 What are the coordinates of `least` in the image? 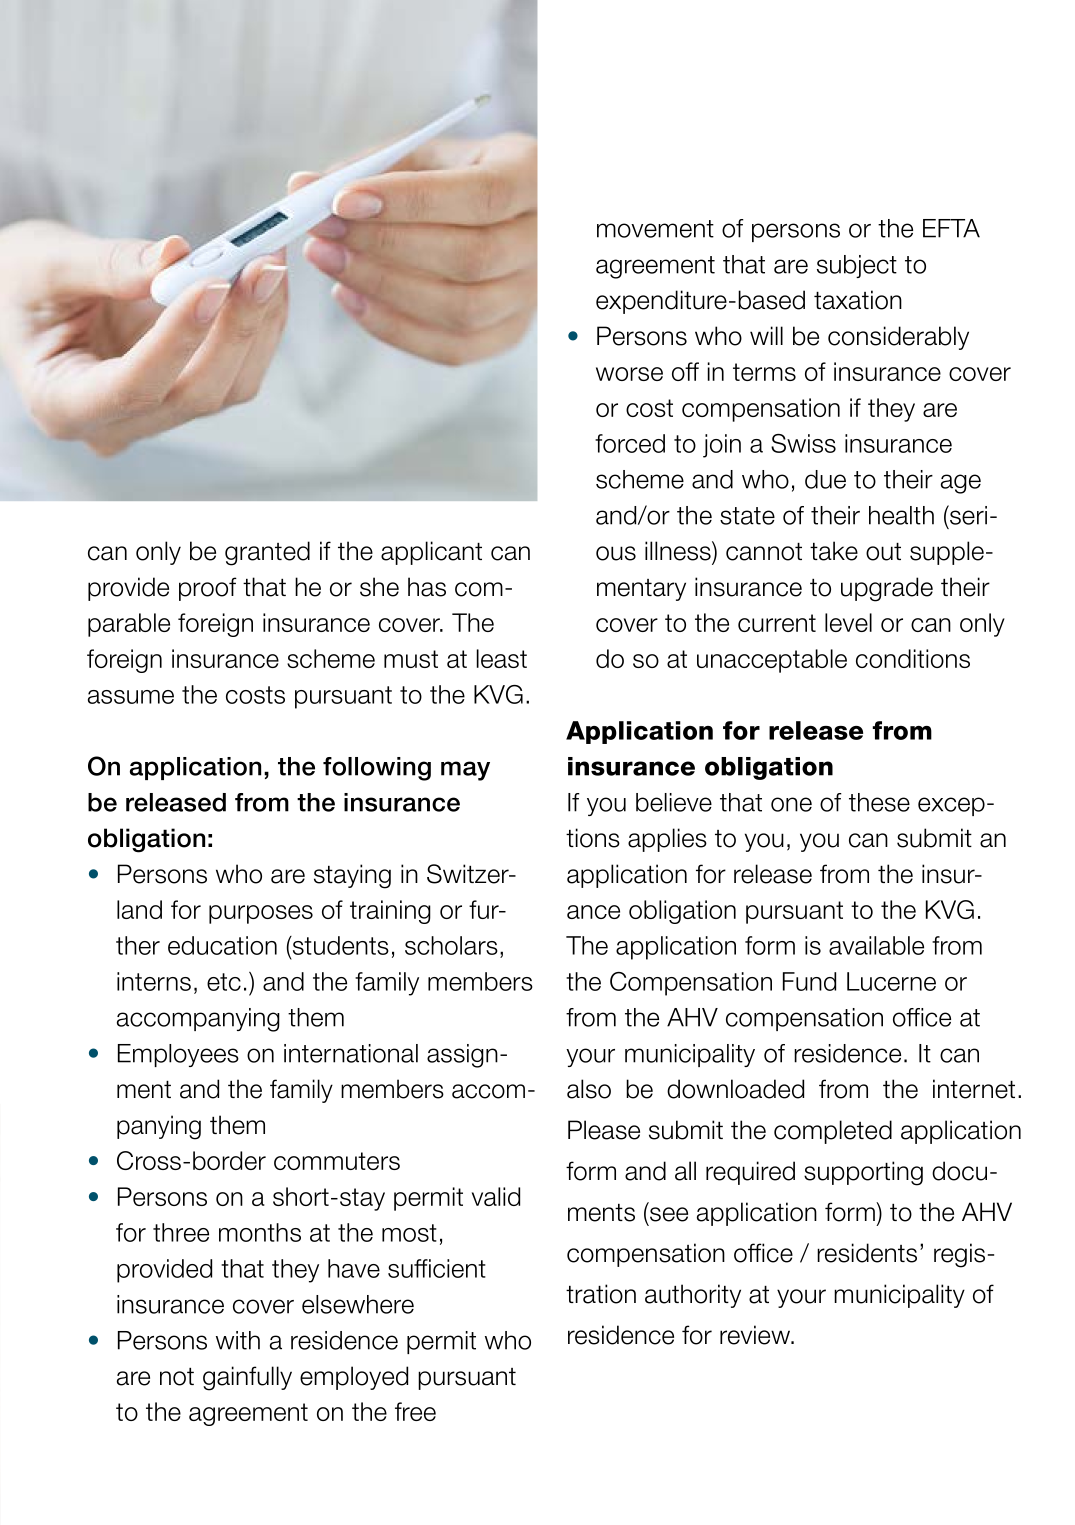 It's located at (502, 658).
